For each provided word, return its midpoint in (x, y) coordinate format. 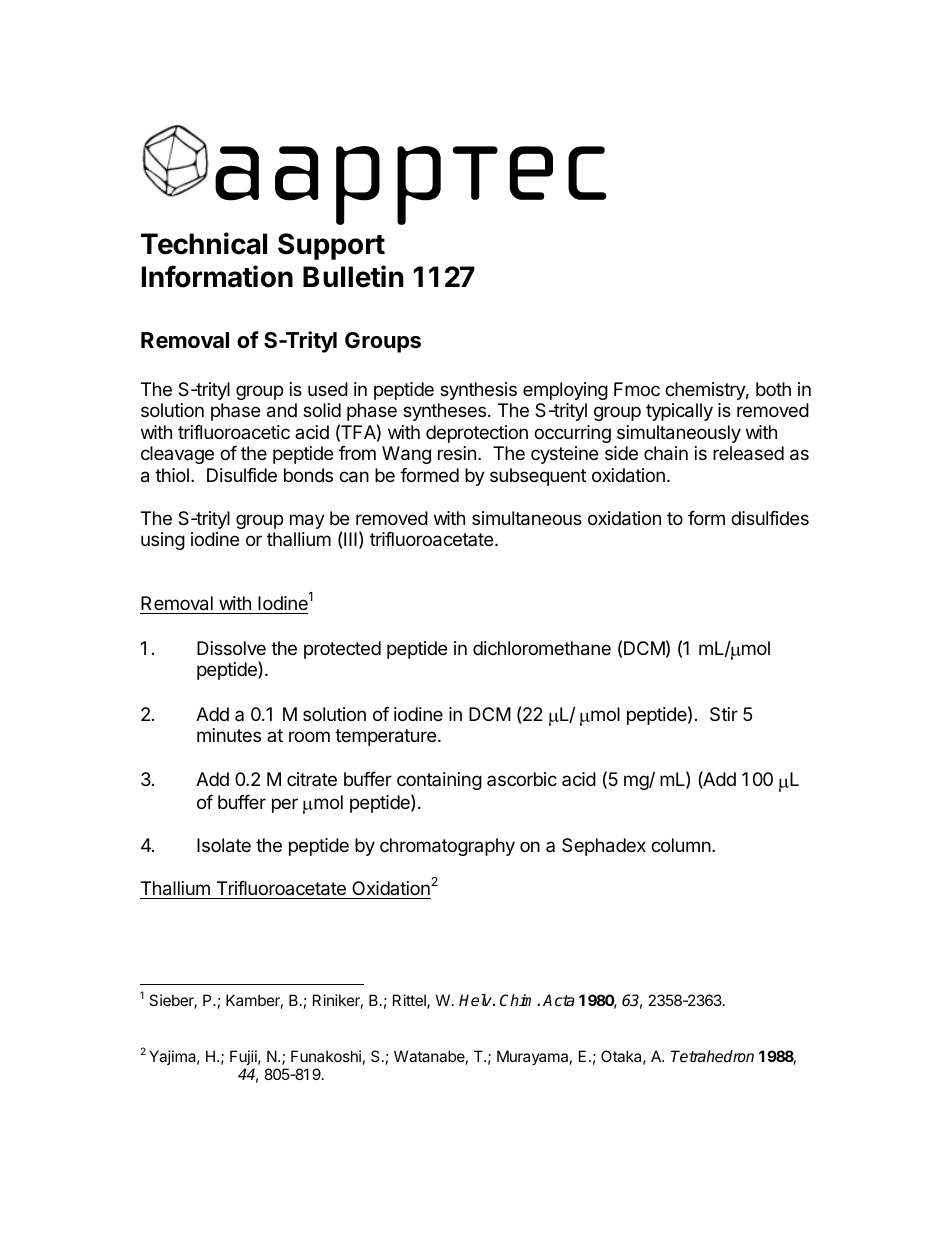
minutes (229, 735)
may (307, 521)
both (773, 389)
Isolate (224, 845)
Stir (724, 714)
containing (439, 781)
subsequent (538, 477)
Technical (204, 243)
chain (666, 453)
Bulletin (353, 276)
